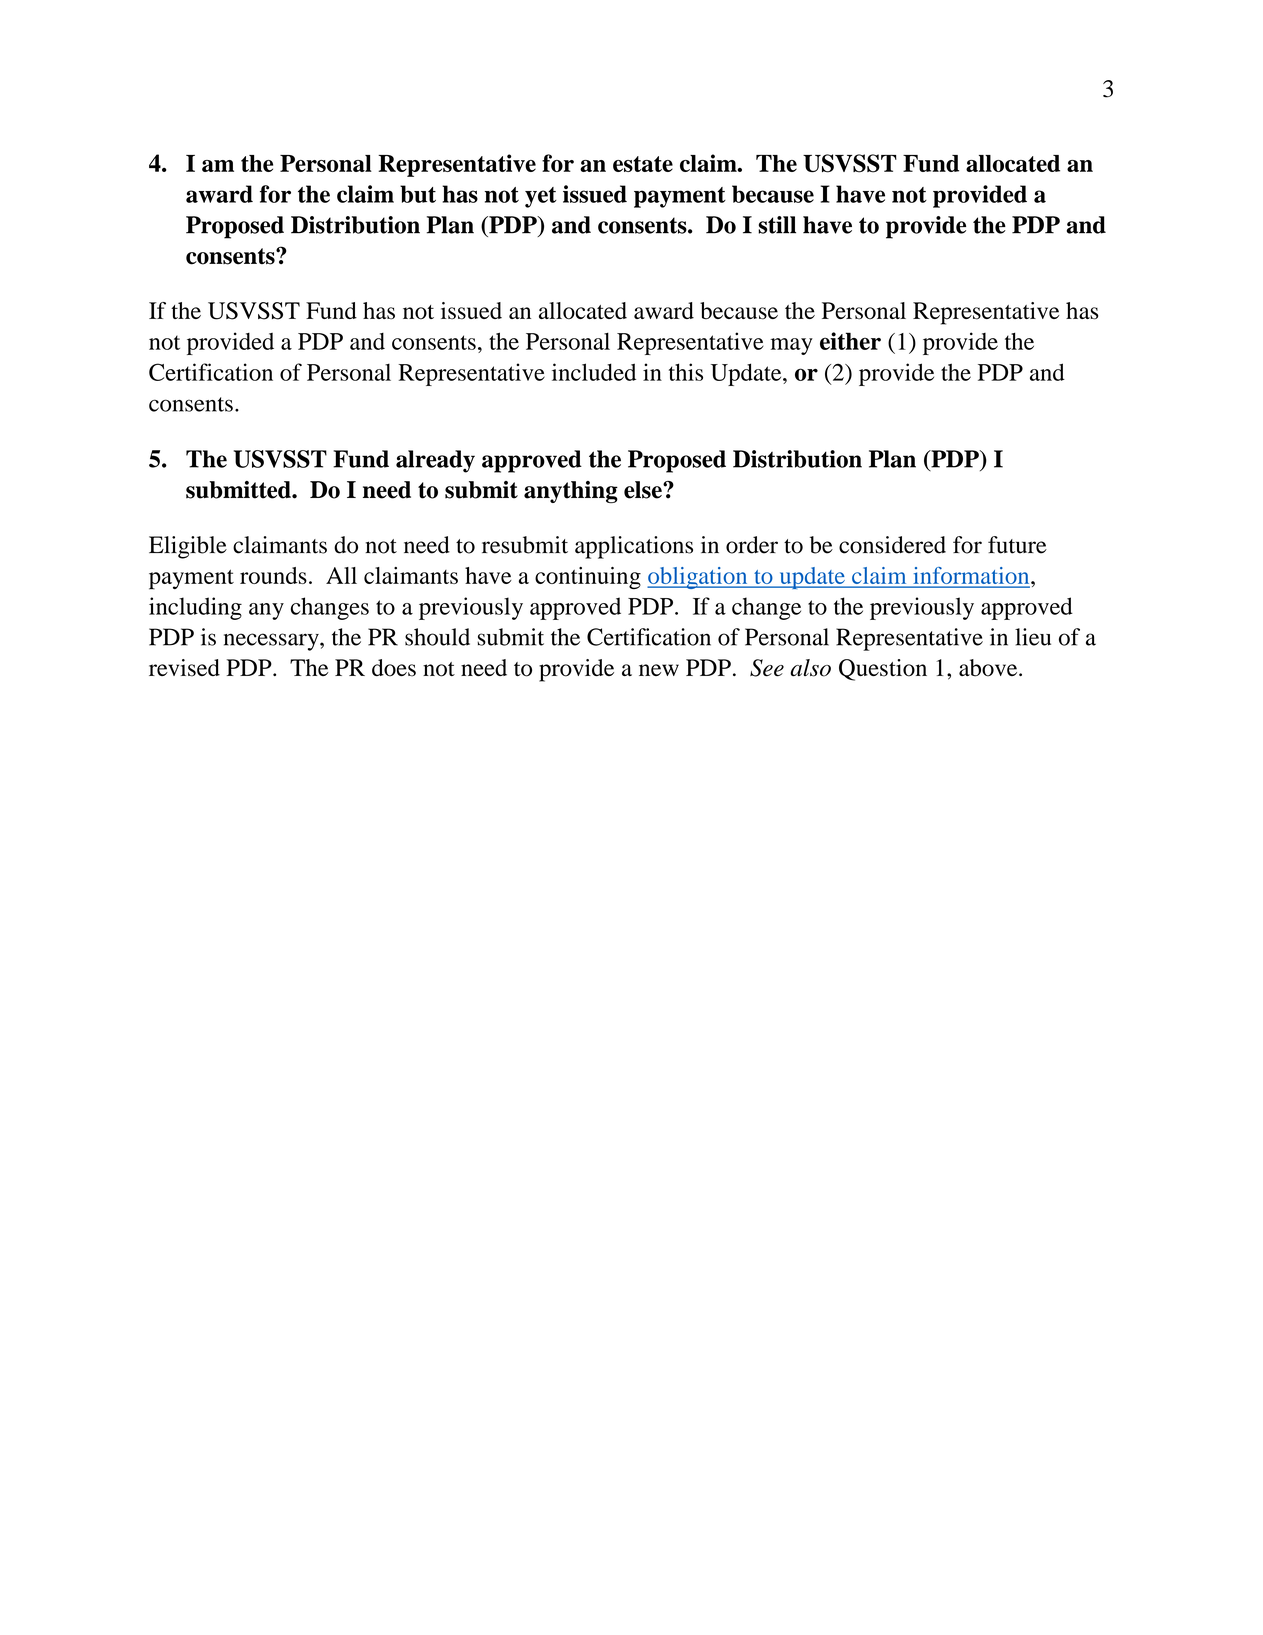 This screenshot has width=1263, height=1635. What do you see at coordinates (634, 547) in the screenshot?
I see `applications` at bounding box center [634, 547].
